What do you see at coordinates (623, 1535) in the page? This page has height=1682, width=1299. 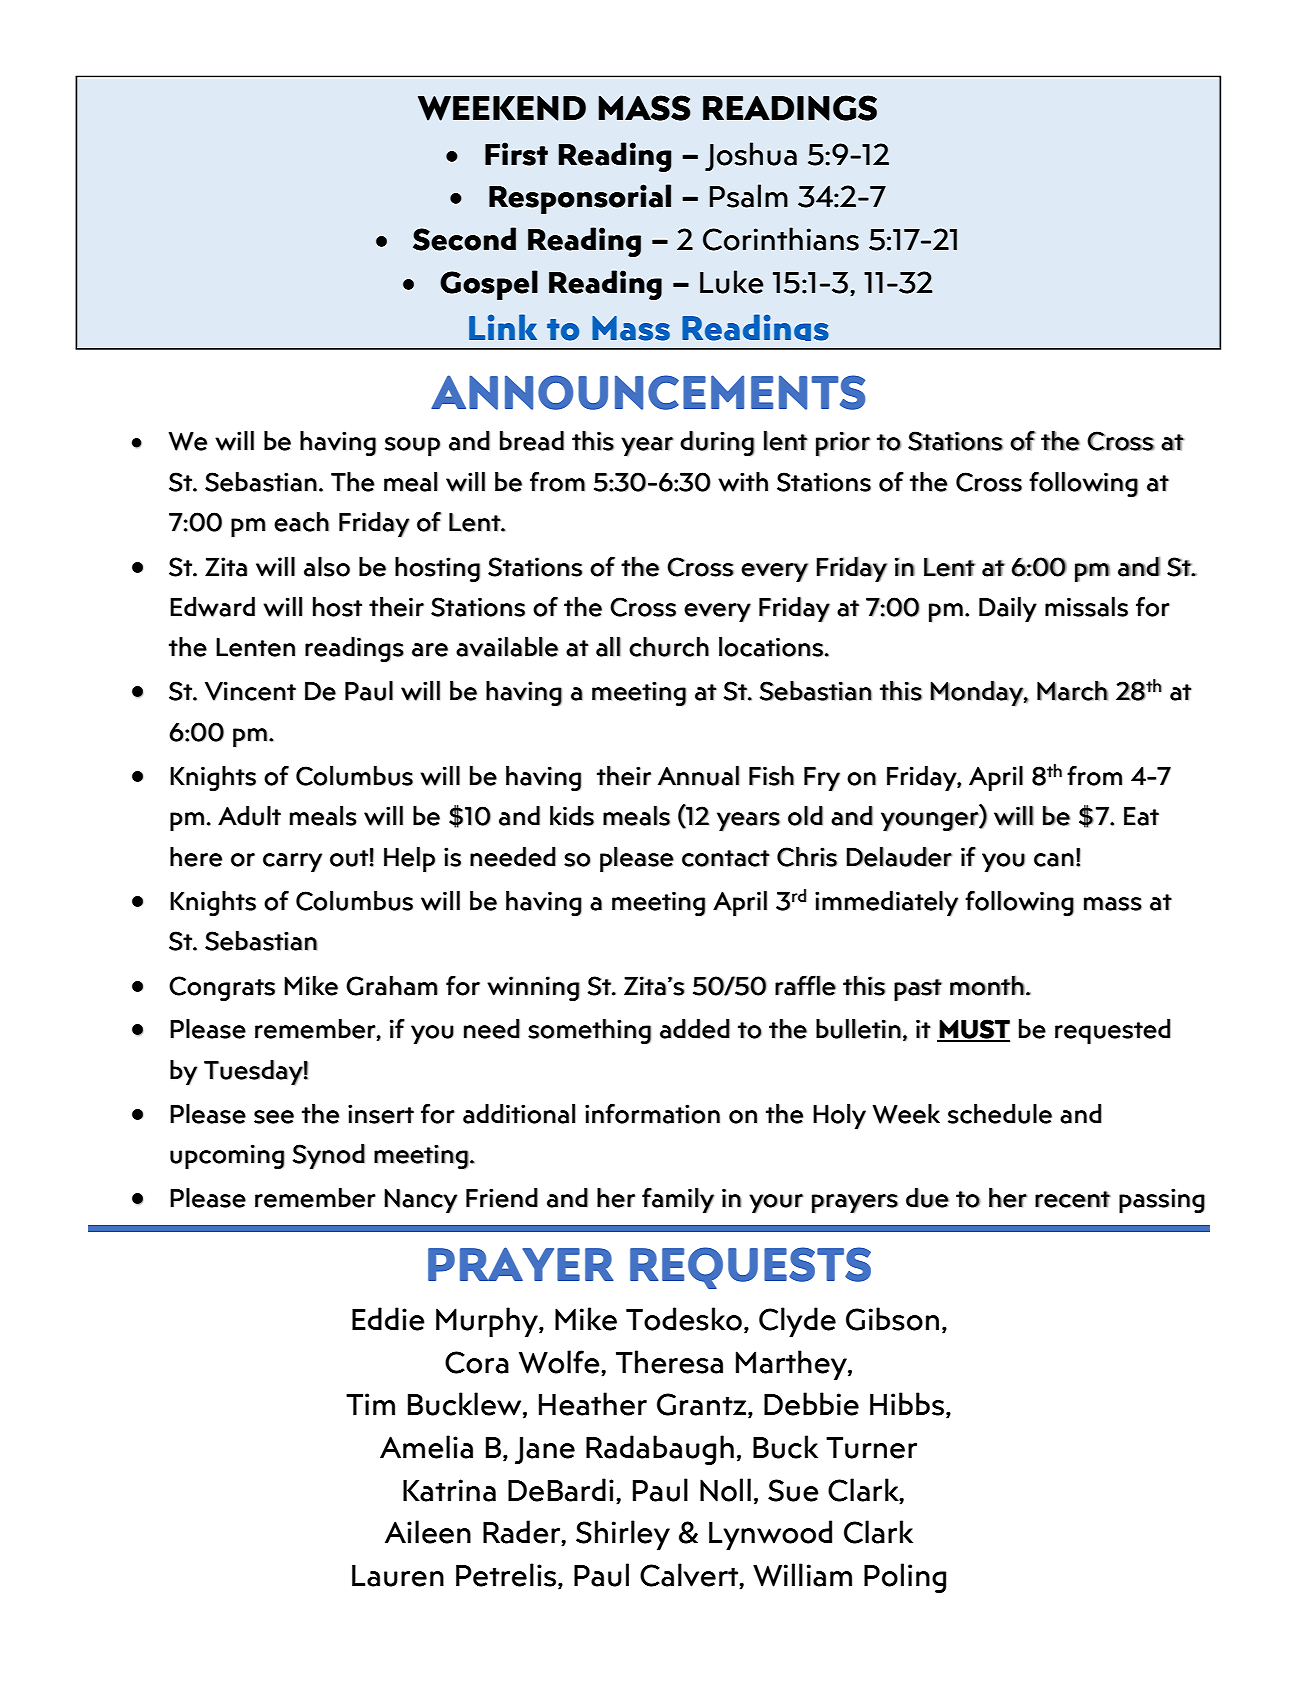 I see `Shirley` at bounding box center [623, 1535].
